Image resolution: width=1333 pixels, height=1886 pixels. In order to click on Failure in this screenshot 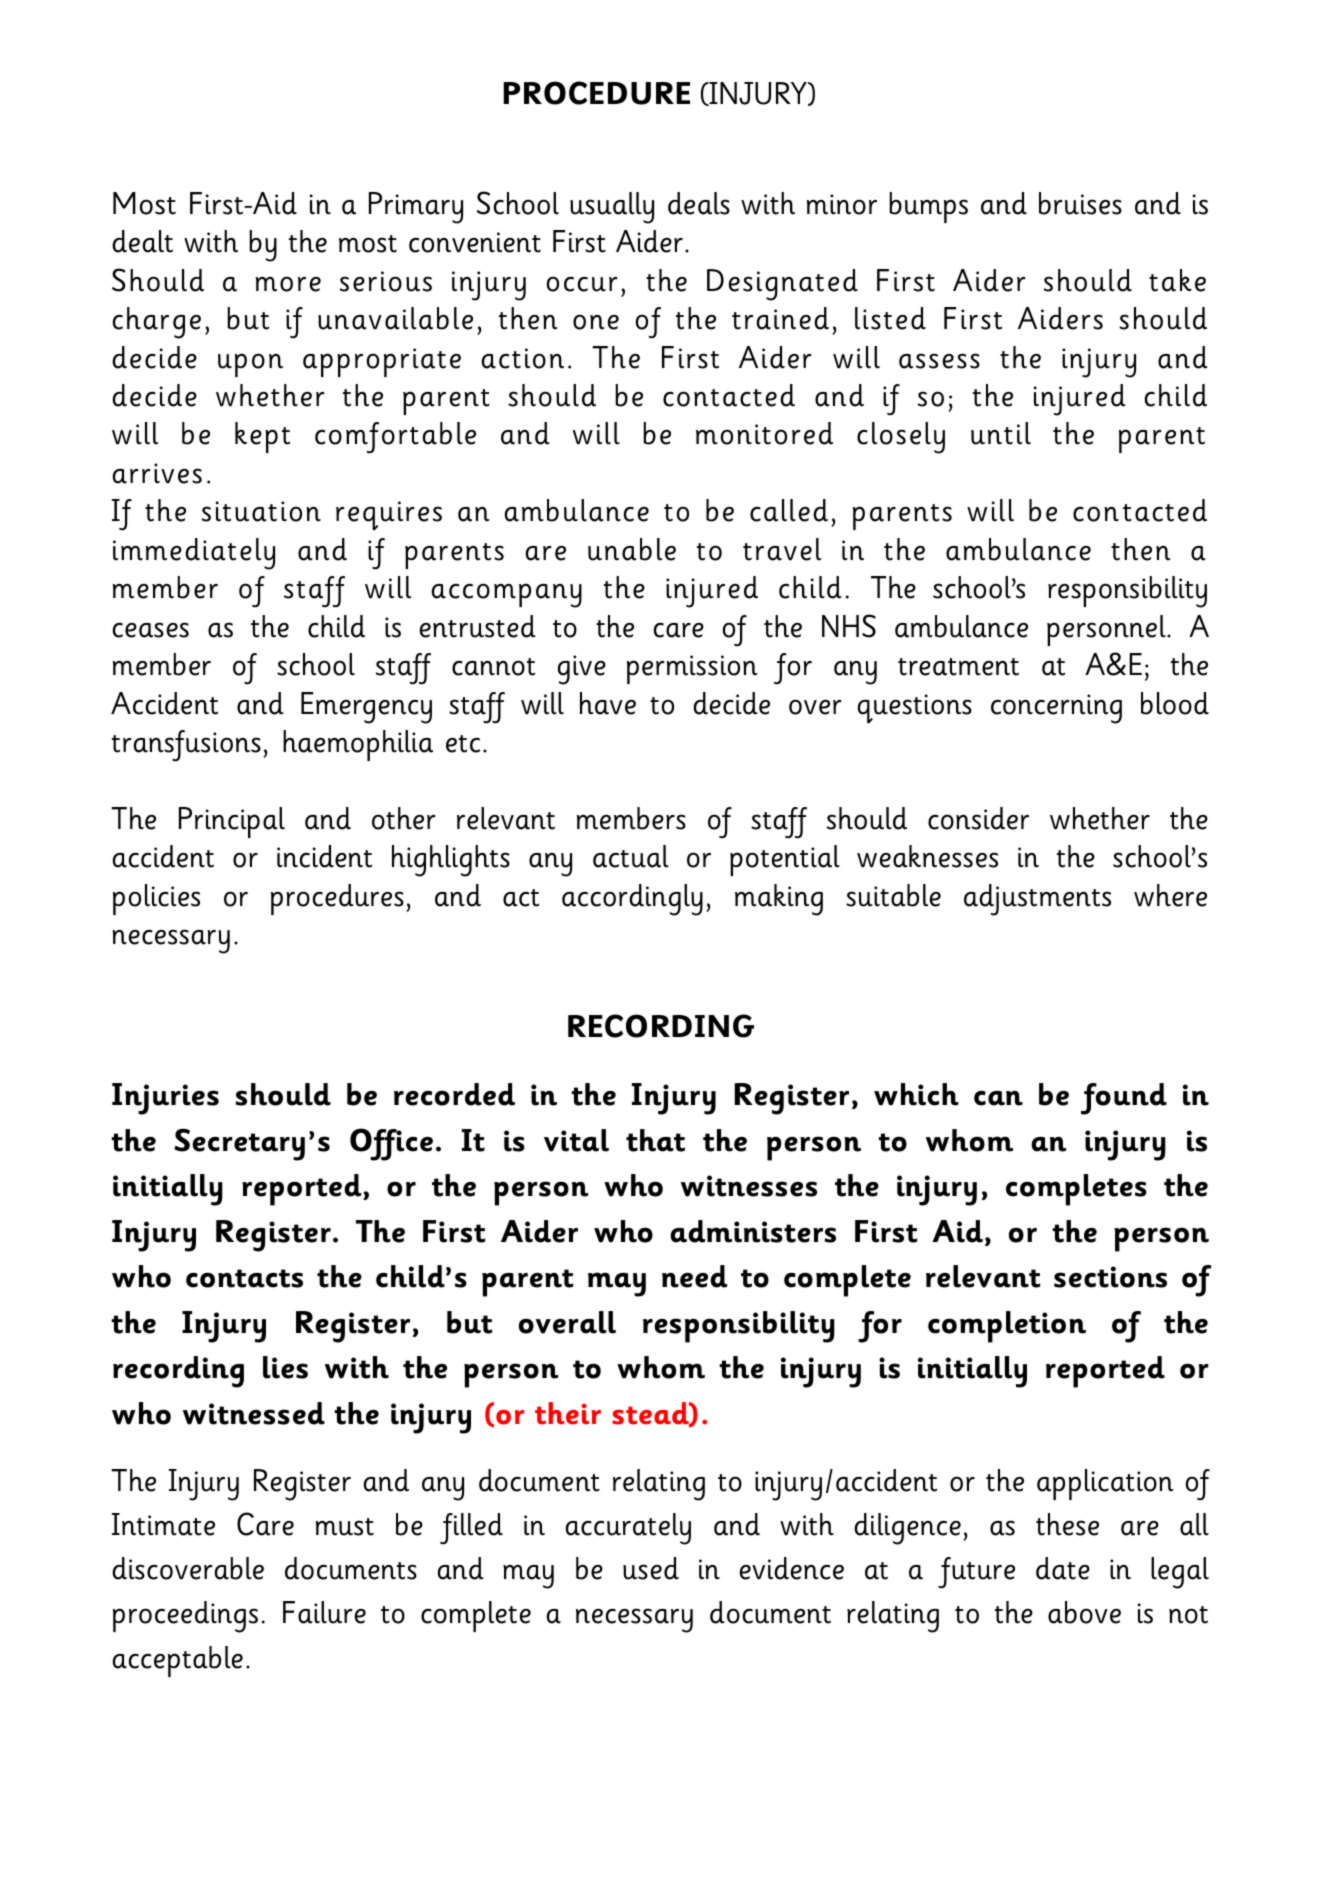, I will do `click(324, 1612)`.
